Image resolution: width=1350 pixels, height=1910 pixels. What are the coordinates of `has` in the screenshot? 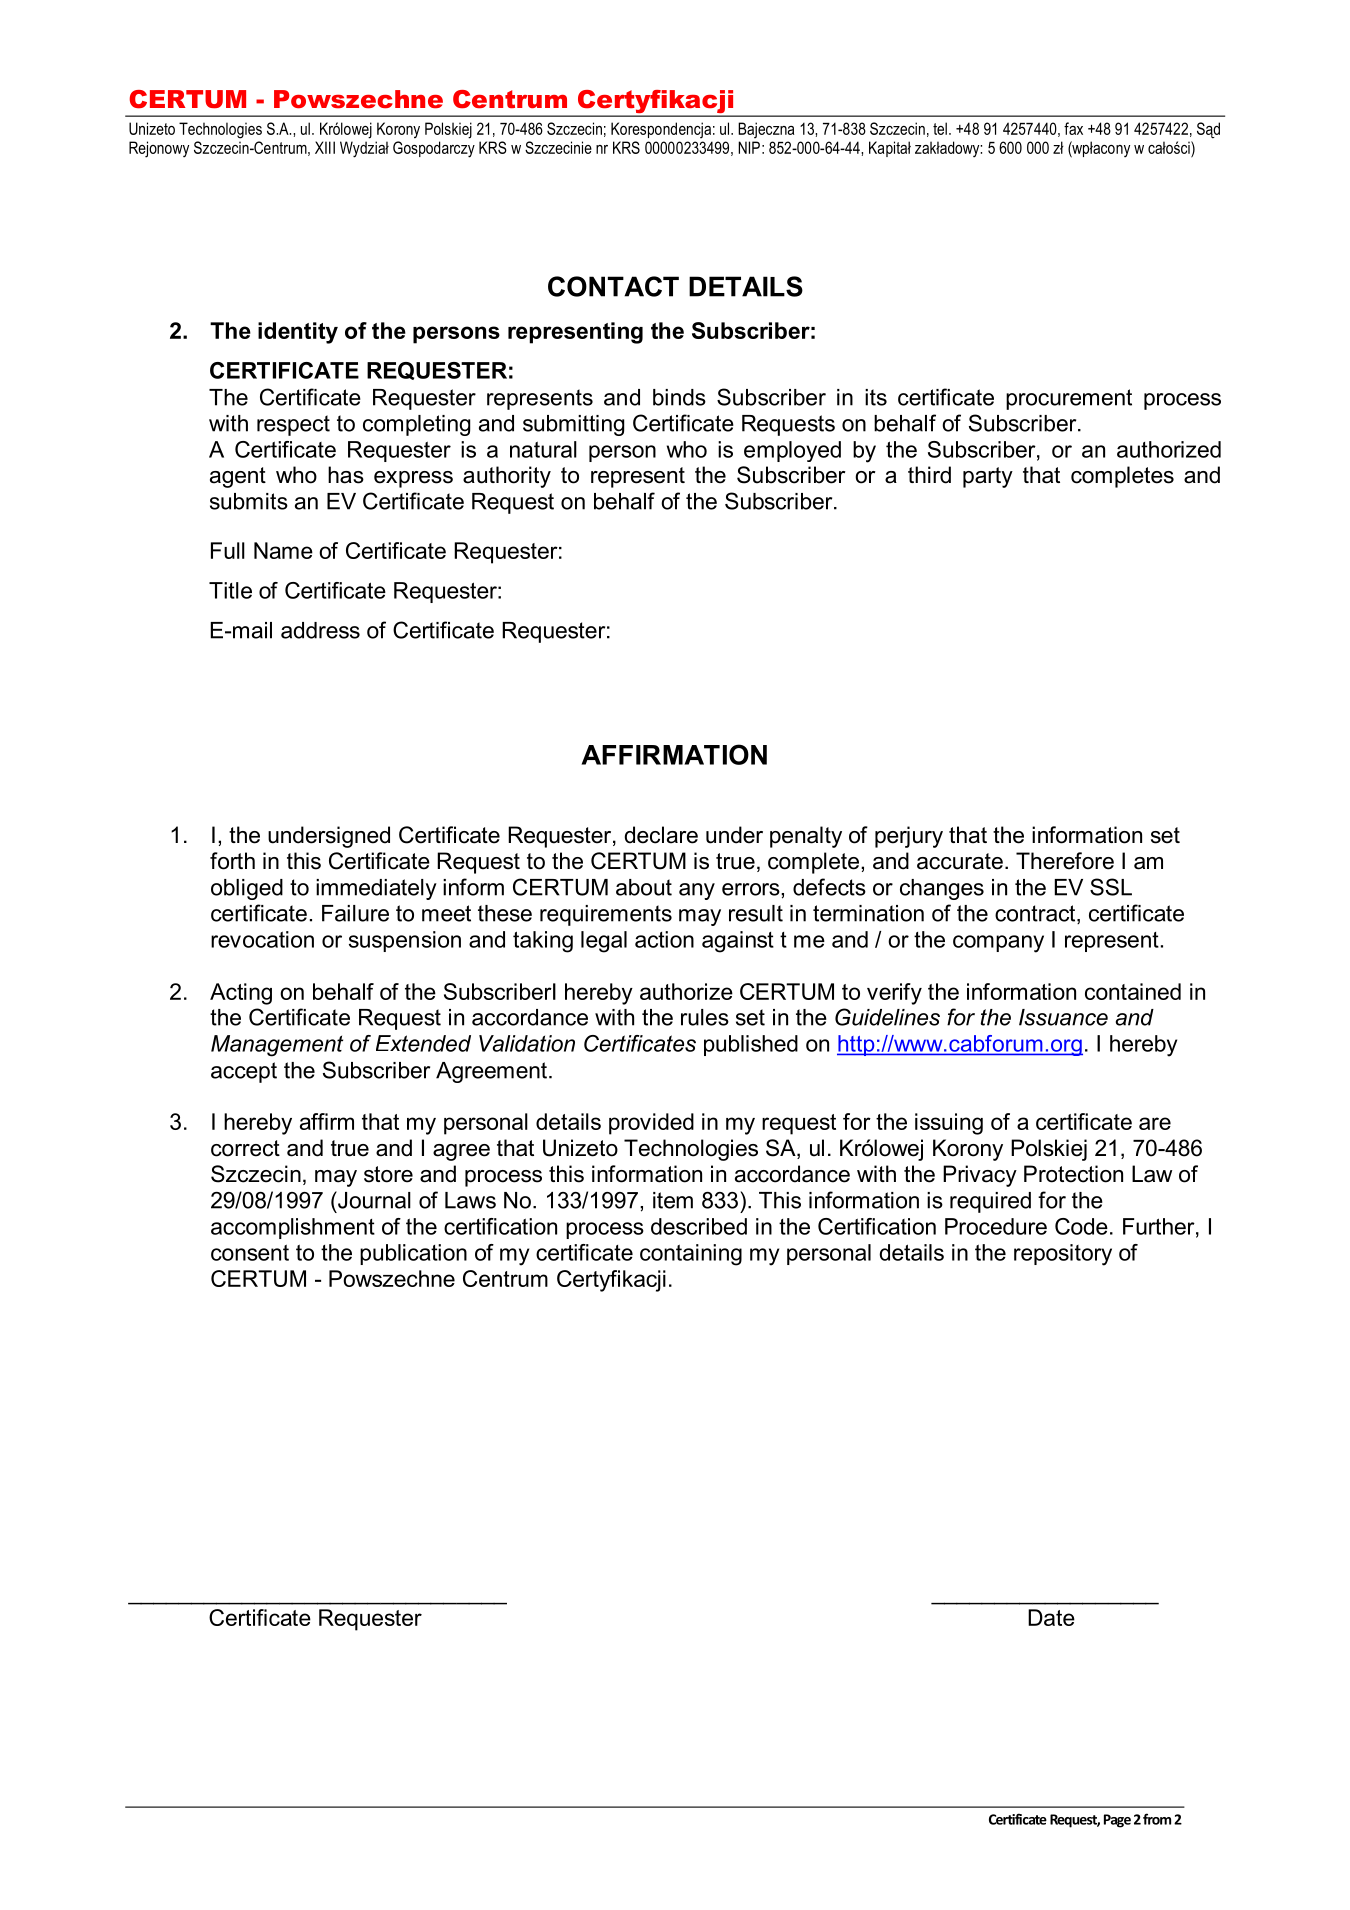 It's located at (346, 475).
